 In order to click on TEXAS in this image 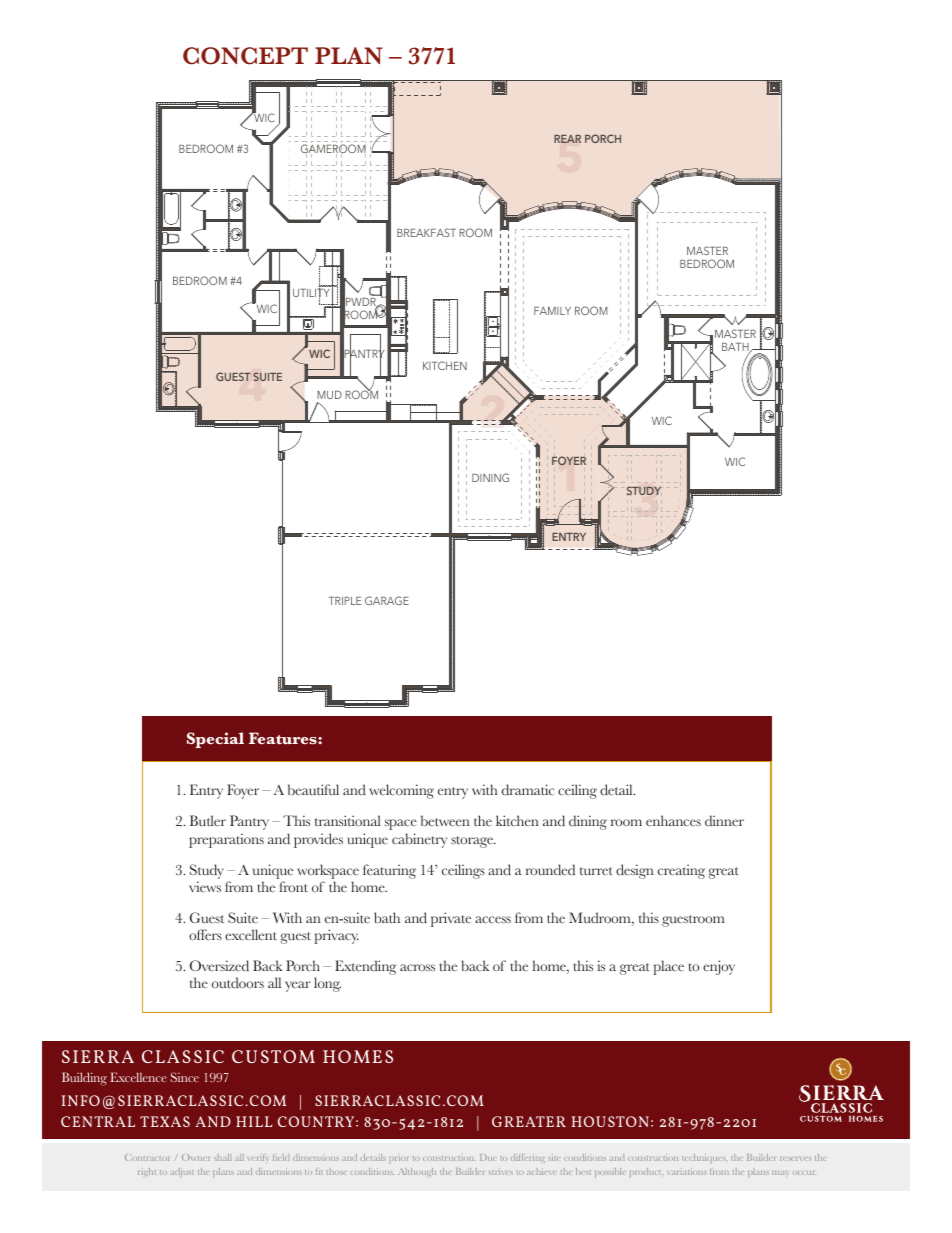, I will do `click(165, 1121)`.
